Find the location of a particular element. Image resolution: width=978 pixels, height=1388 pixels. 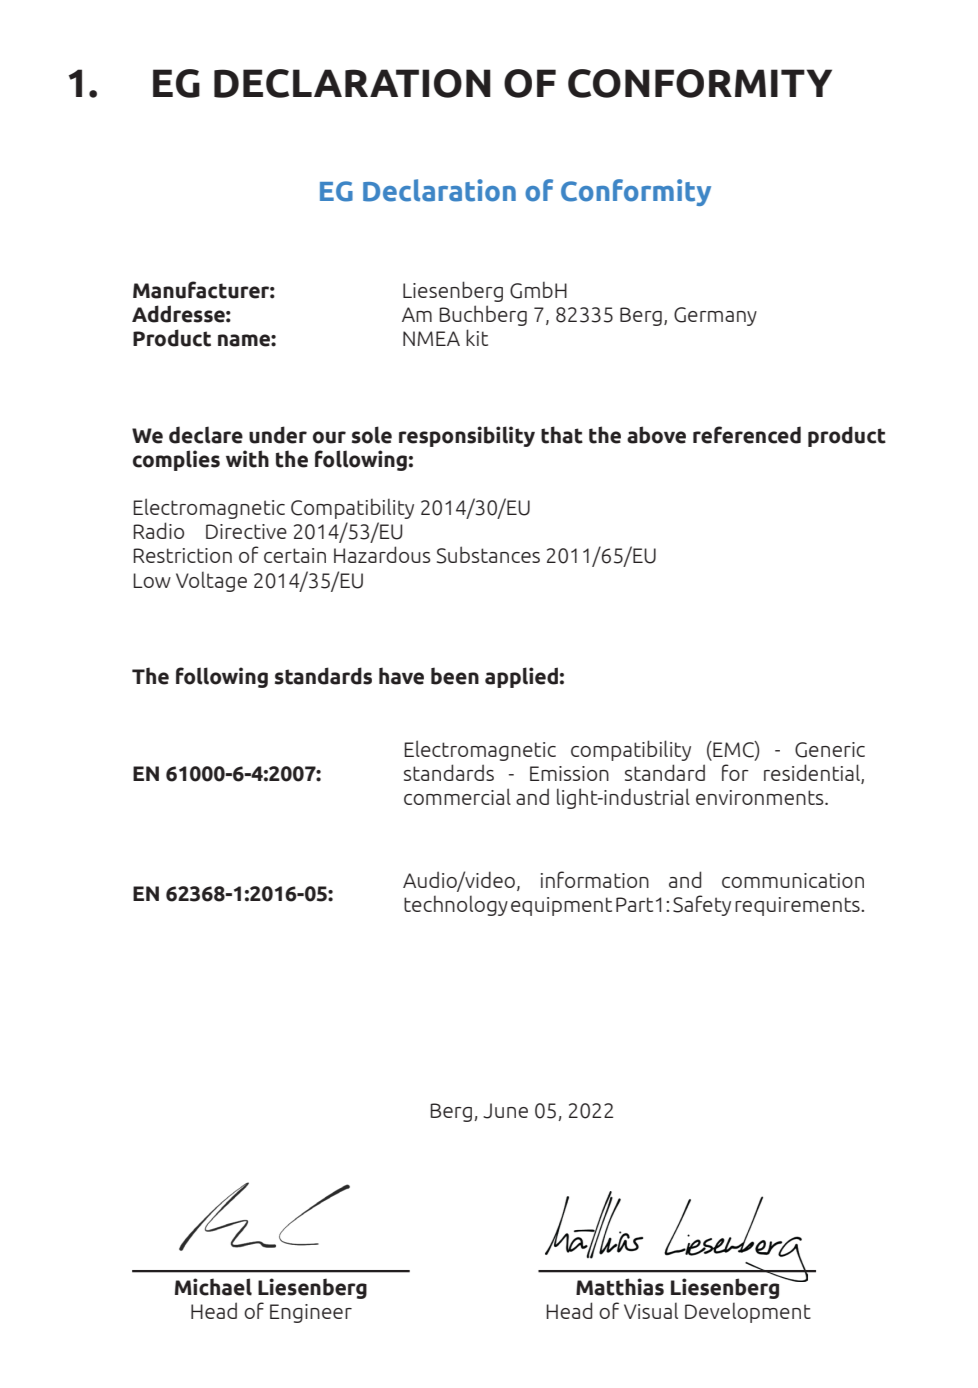

requirements is located at coordinates (798, 906).
